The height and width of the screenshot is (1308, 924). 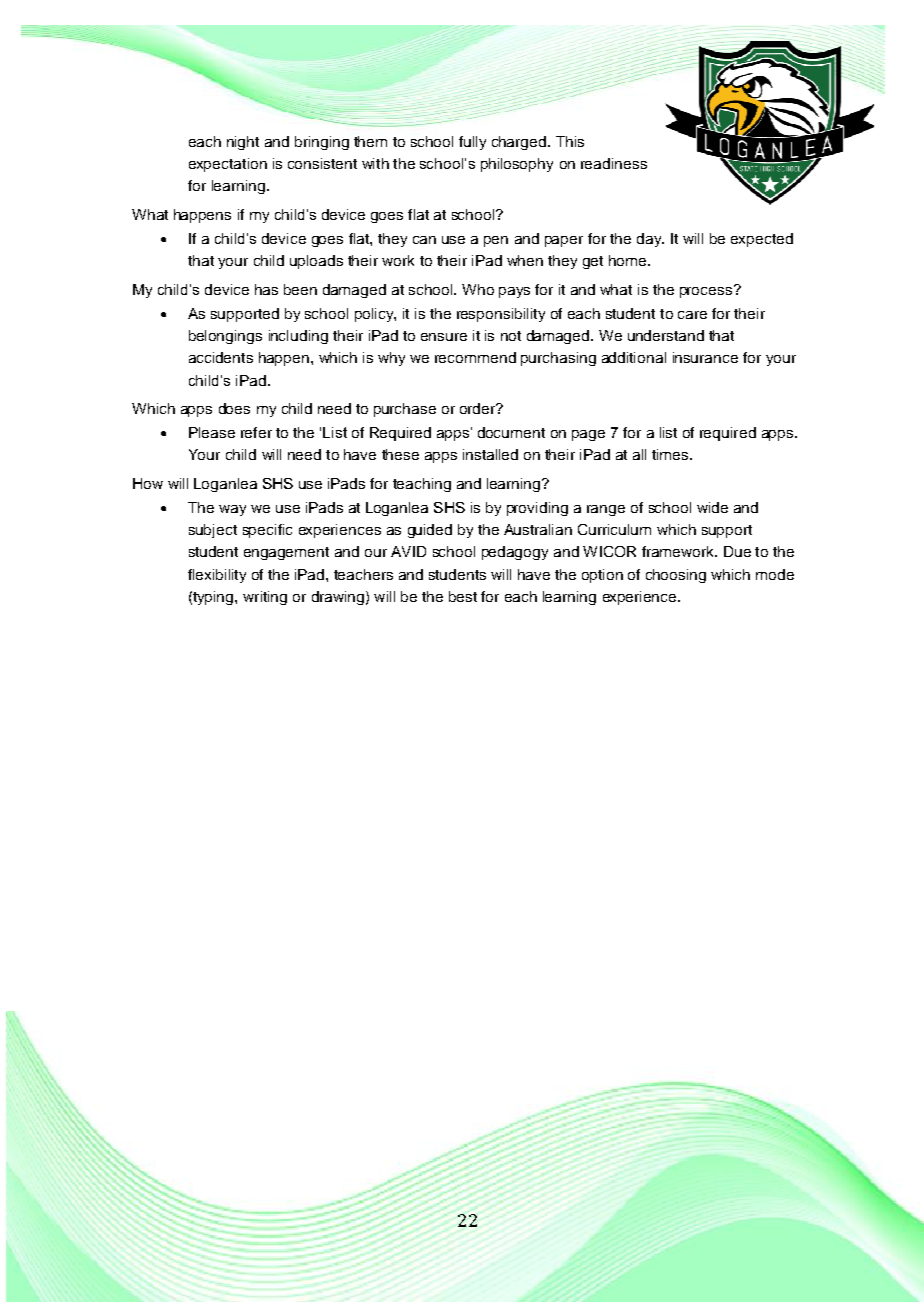 What do you see at coordinates (472, 143) in the screenshot?
I see `fully` at bounding box center [472, 143].
